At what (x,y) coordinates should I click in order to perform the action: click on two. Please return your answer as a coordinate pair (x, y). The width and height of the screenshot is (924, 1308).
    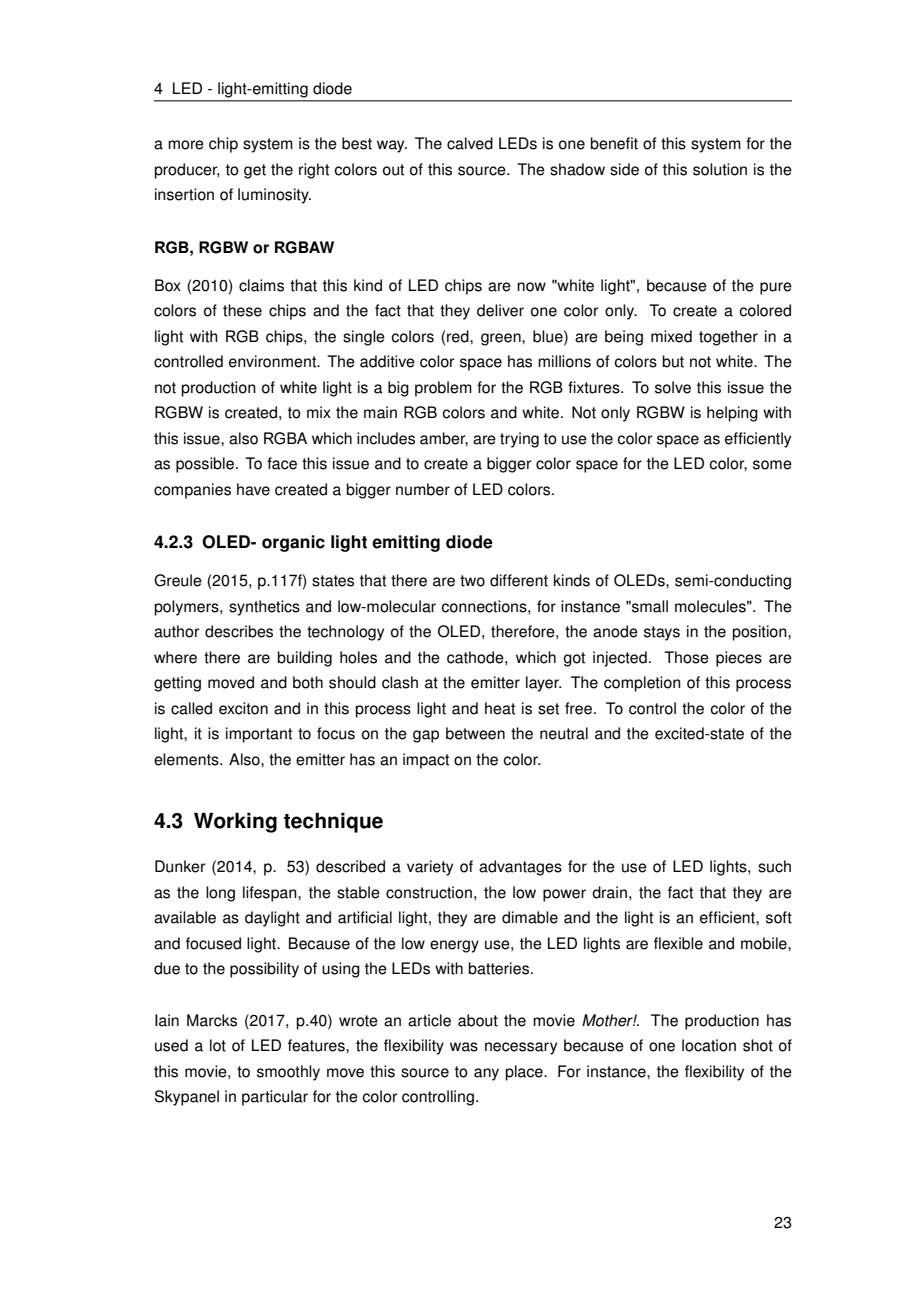
    Looking at the image, I should click on (472, 581).
